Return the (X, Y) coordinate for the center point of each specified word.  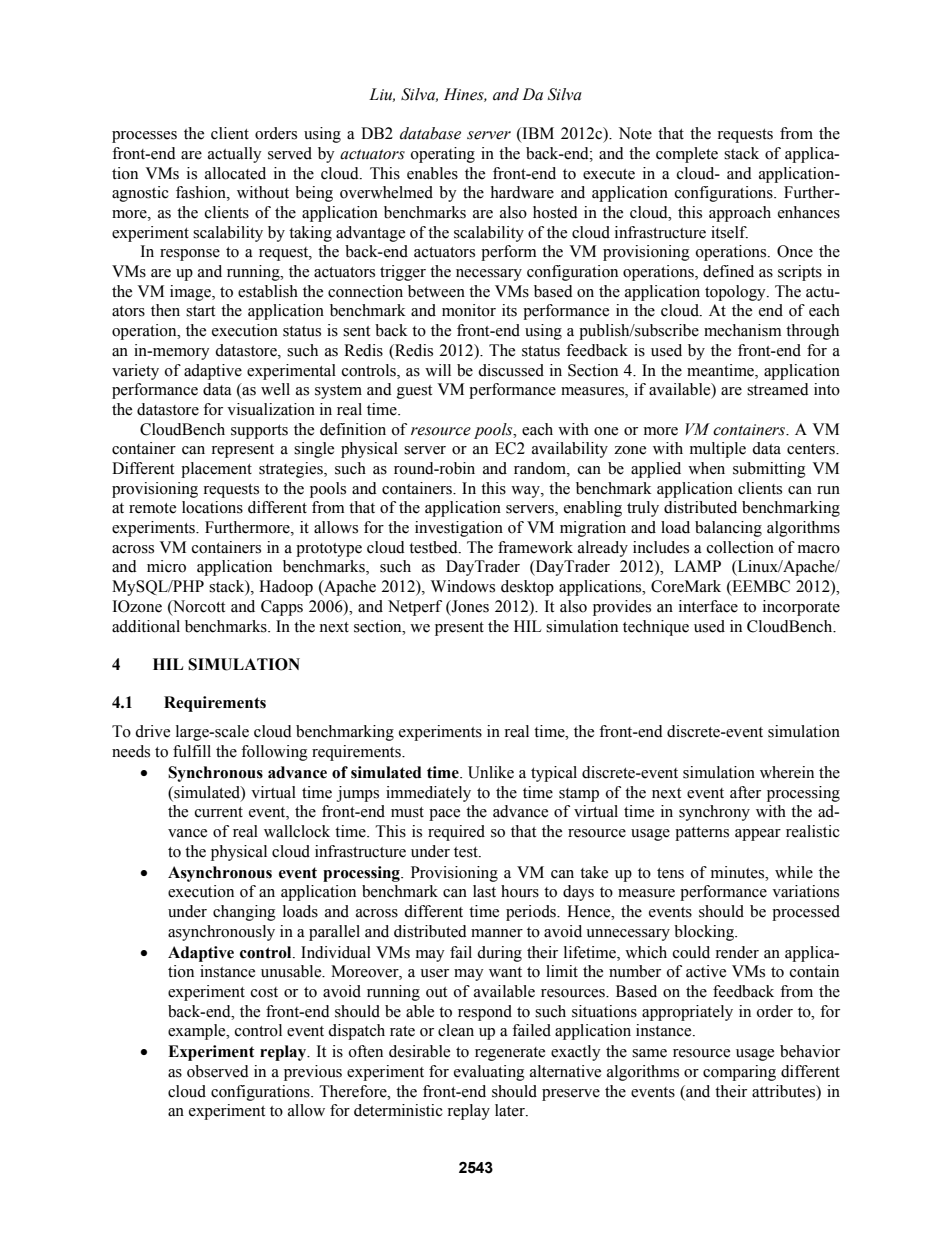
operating (443, 155)
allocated (235, 173)
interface (708, 606)
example (198, 1032)
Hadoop (286, 588)
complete (687, 155)
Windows (463, 586)
